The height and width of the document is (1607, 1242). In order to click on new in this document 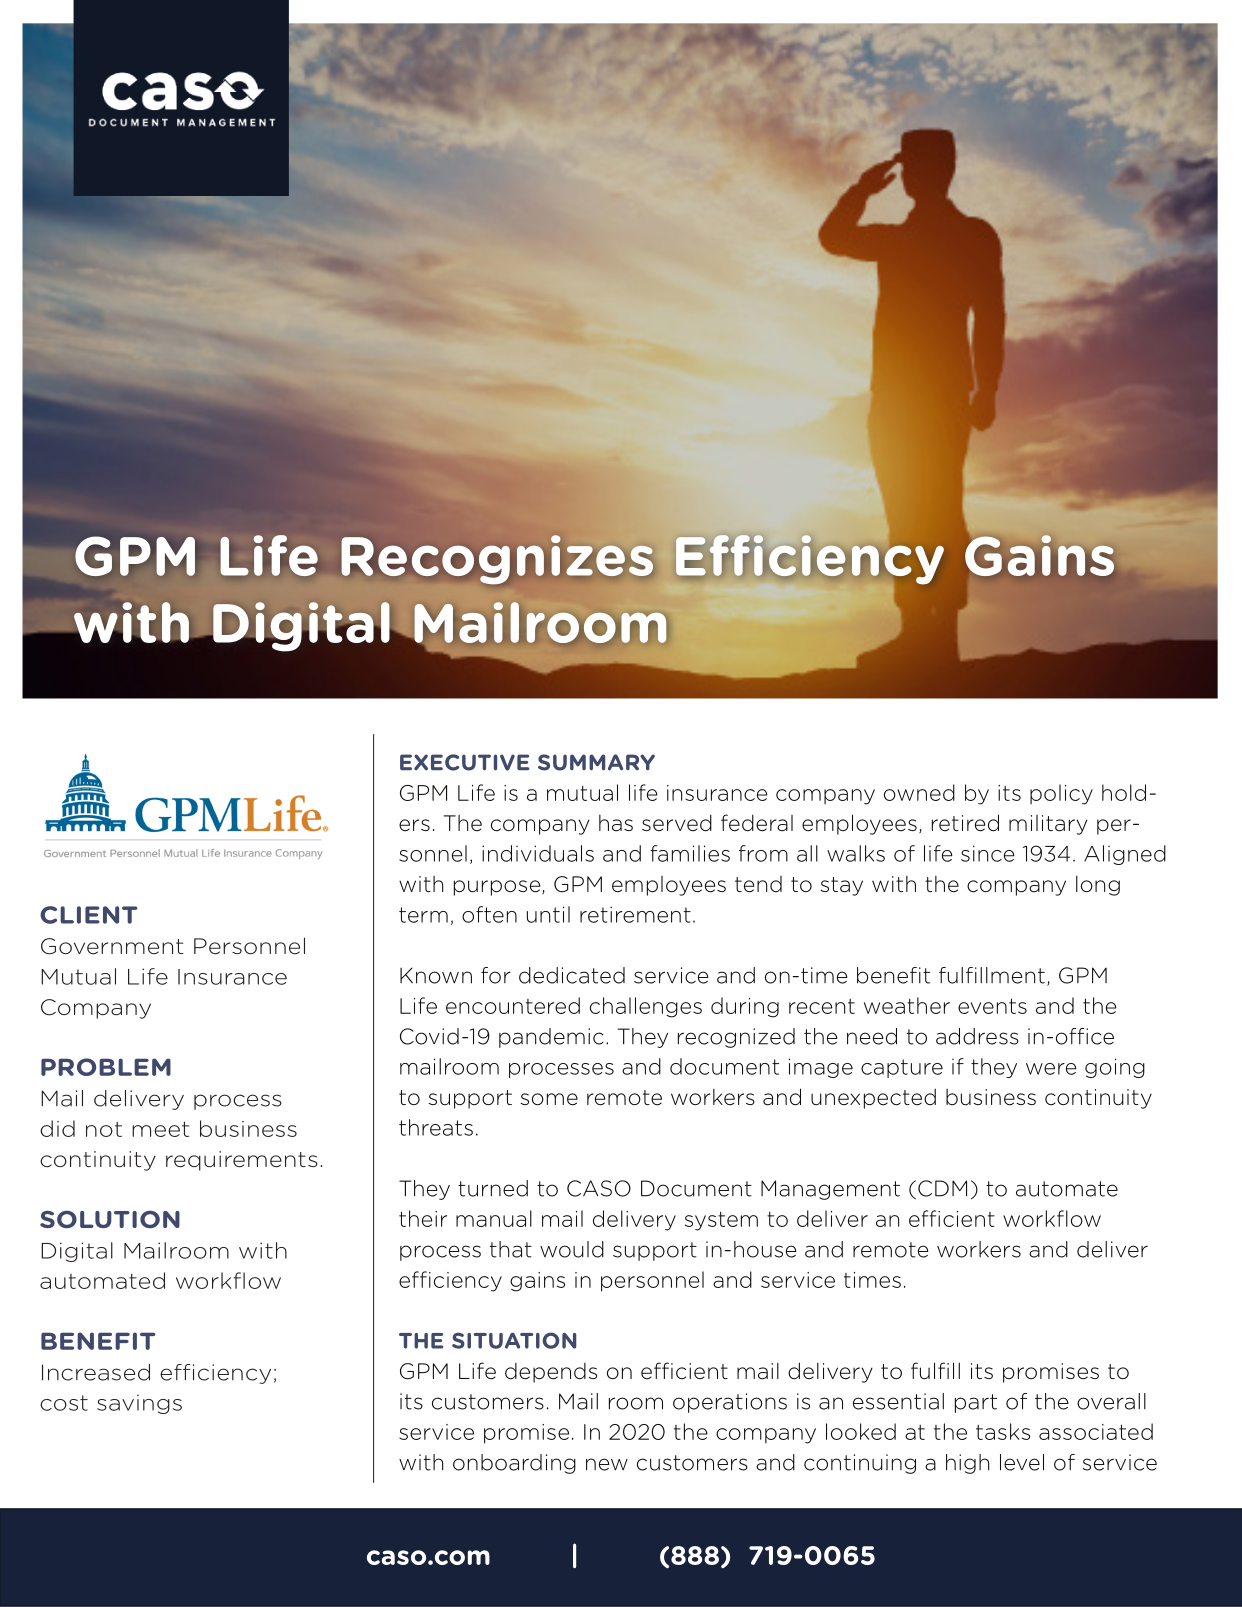, I will do `click(607, 1464)`.
